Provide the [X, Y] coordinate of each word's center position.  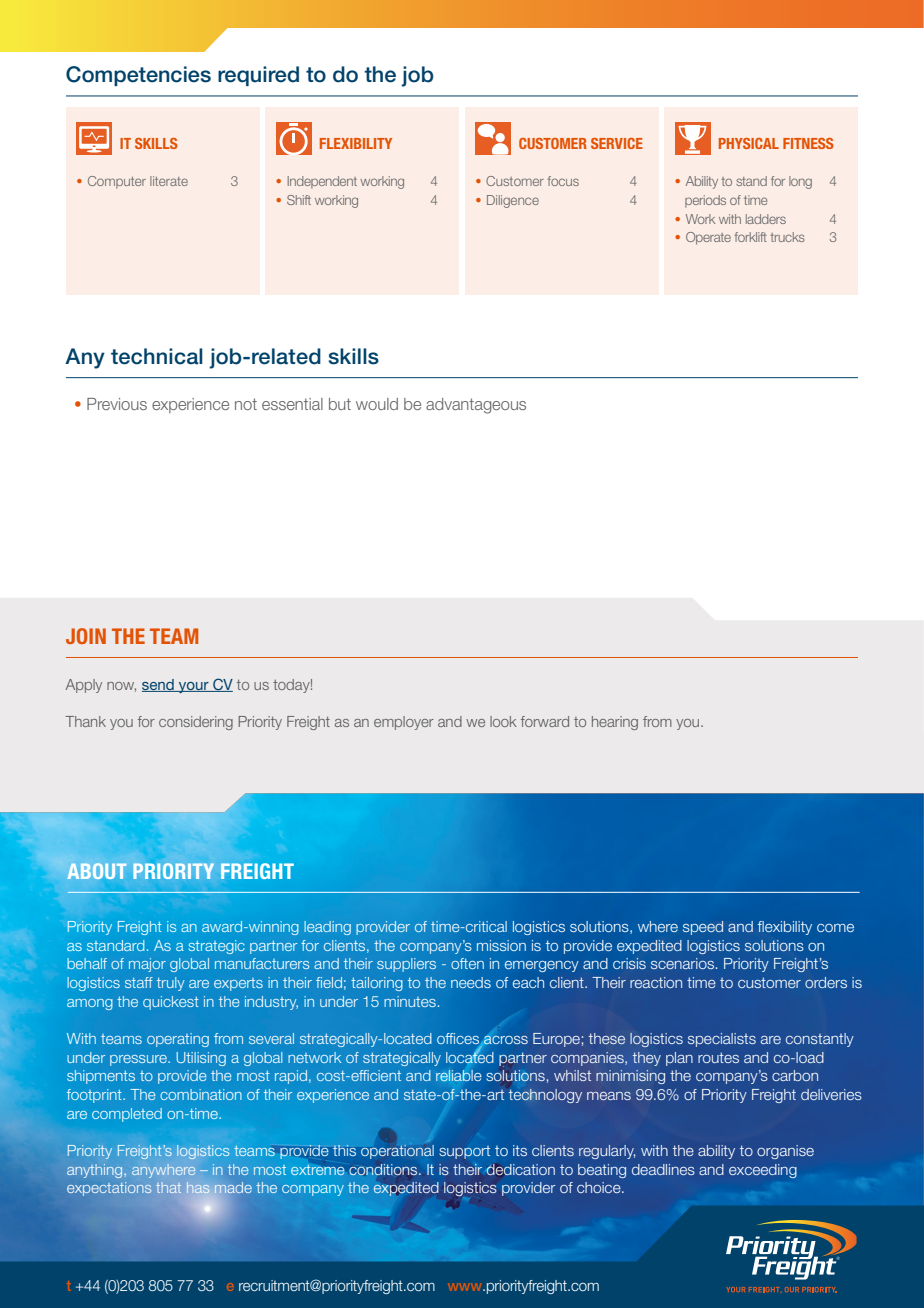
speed [703, 928]
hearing [615, 723]
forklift [750, 237]
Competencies [138, 76]
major [147, 965]
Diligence [513, 201]
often [467, 963]
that [168, 1187]
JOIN [86, 636]
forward [545, 721]
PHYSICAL [749, 143]
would [377, 404]
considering [196, 723]
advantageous [476, 406]
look [503, 721]
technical [157, 356]
